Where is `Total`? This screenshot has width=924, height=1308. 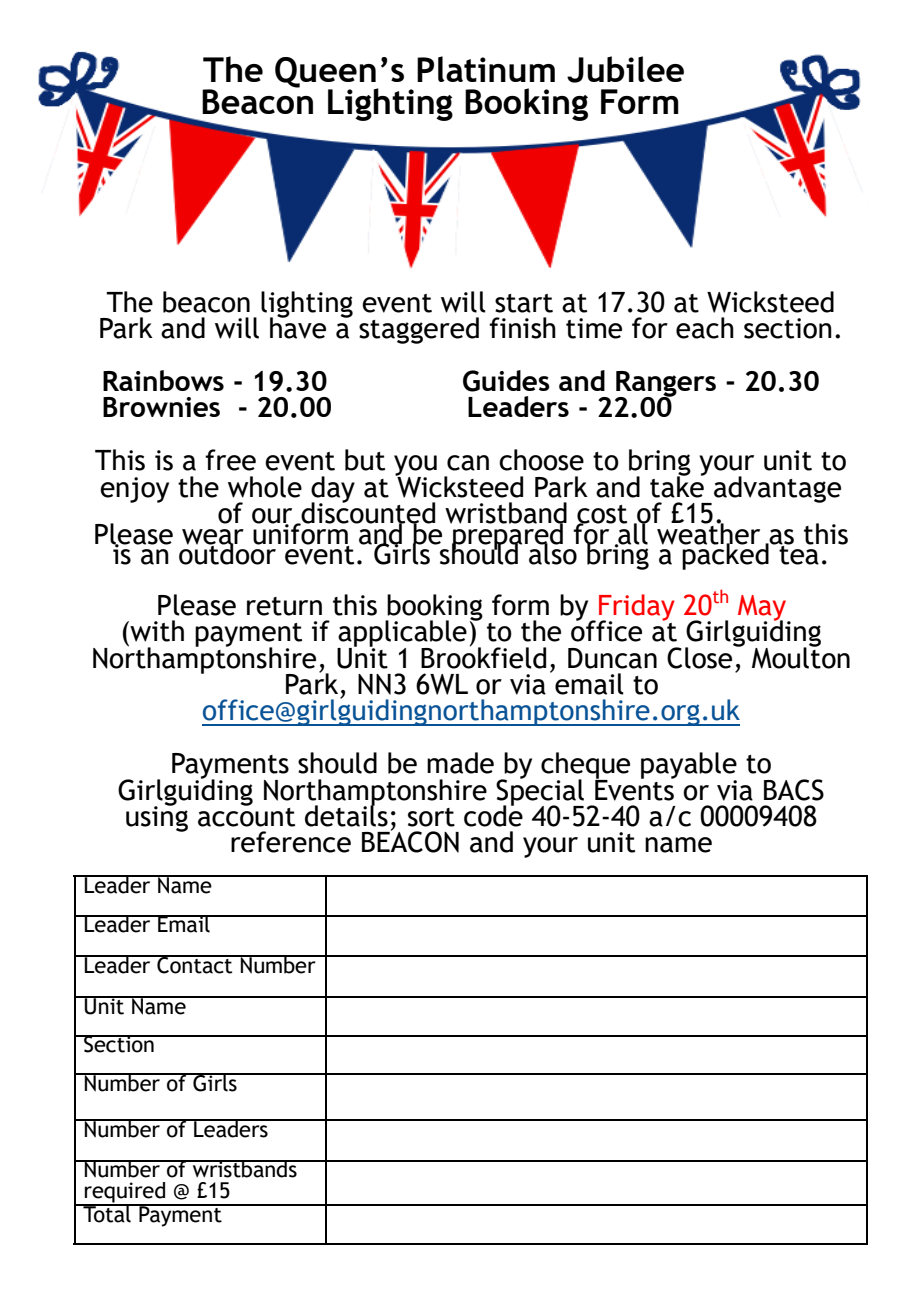
Total is located at coordinates (107, 1213).
